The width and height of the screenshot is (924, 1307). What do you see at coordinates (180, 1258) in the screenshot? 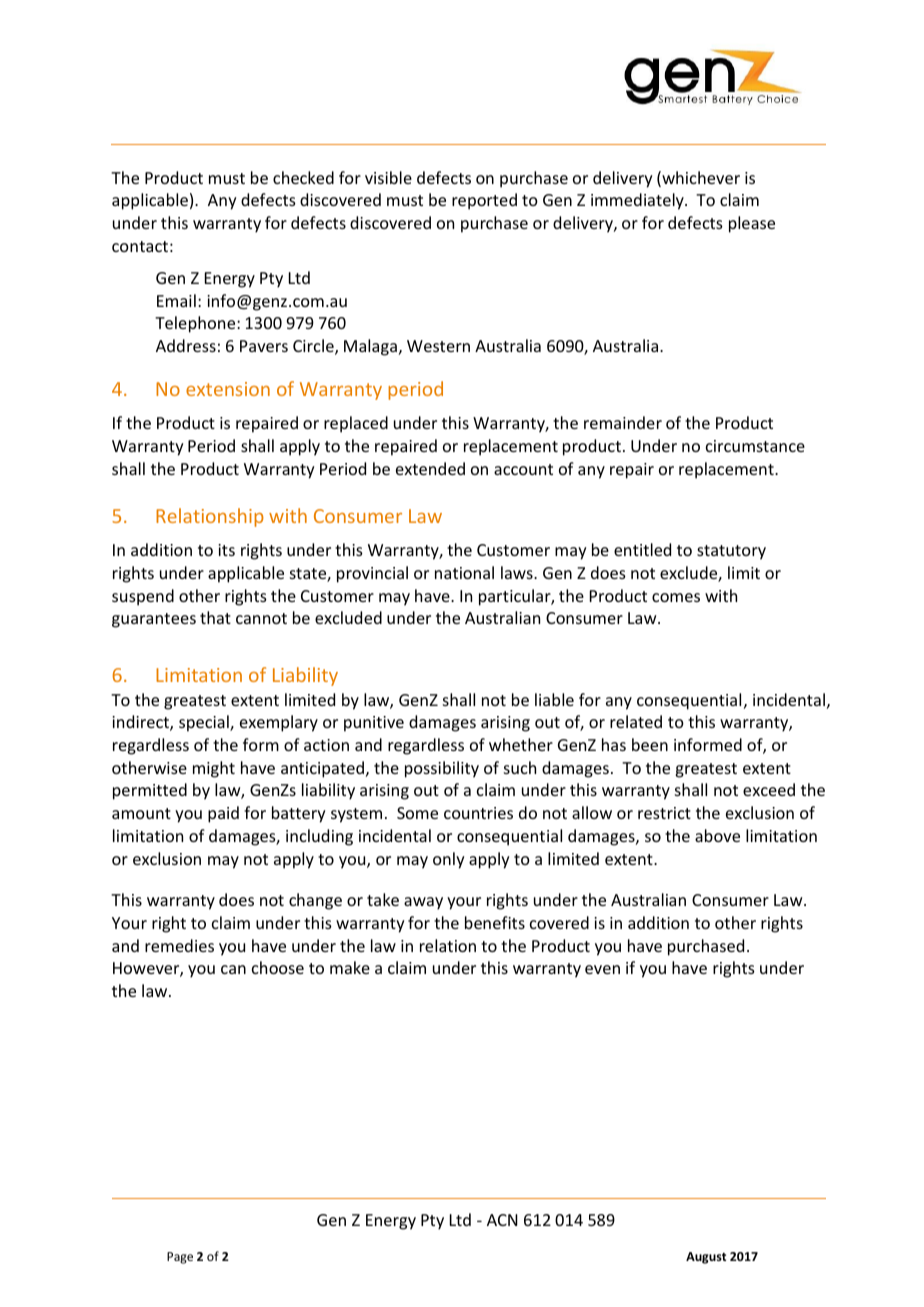
I see `Page` at bounding box center [180, 1258].
